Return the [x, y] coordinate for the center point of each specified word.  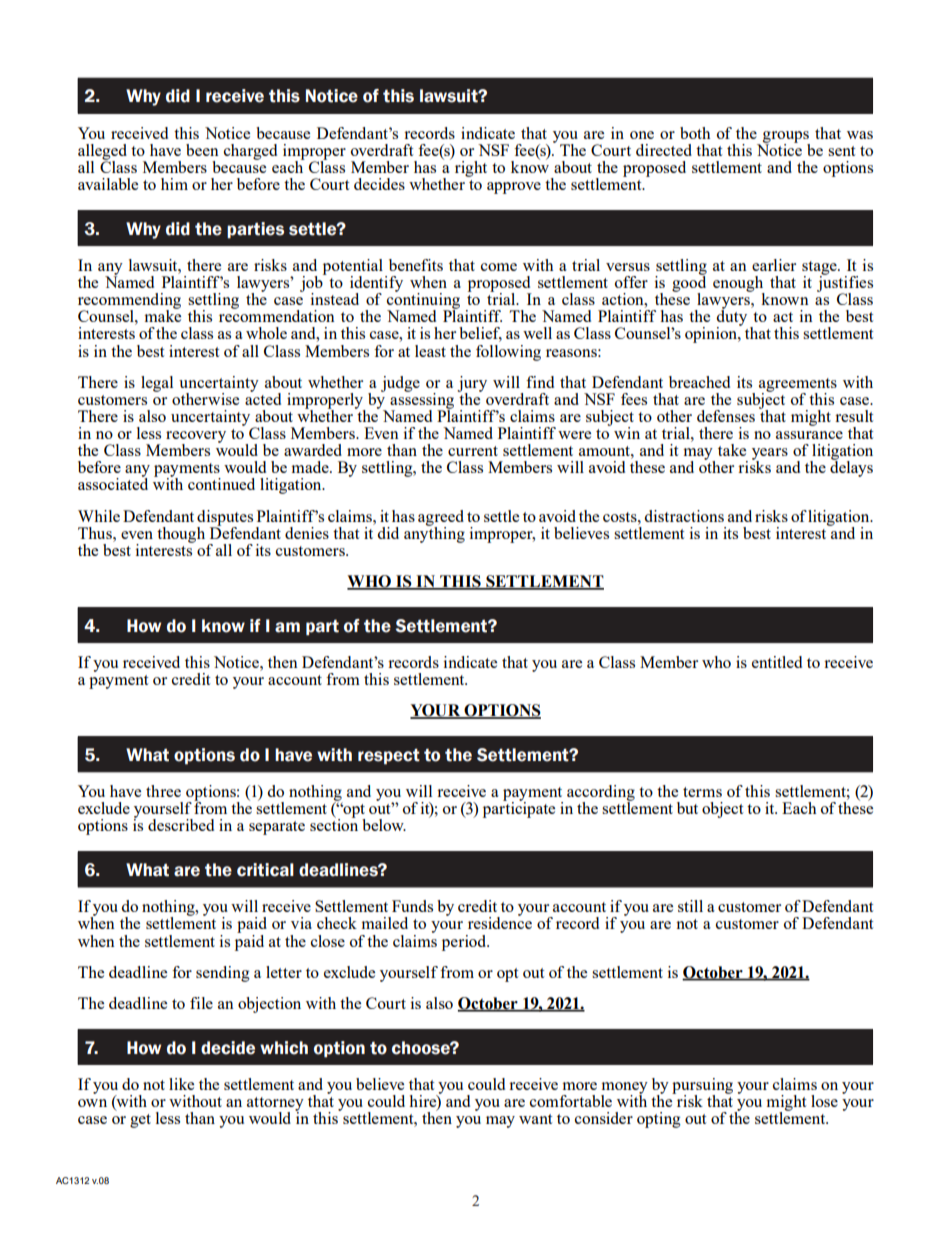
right [471, 169]
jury [472, 385]
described [181, 825]
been [202, 150]
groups [786, 138]
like [181, 1084]
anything [434, 533]
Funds [412, 906]
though [181, 535]
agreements [798, 386]
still [690, 906]
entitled [777, 662]
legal [157, 384]
